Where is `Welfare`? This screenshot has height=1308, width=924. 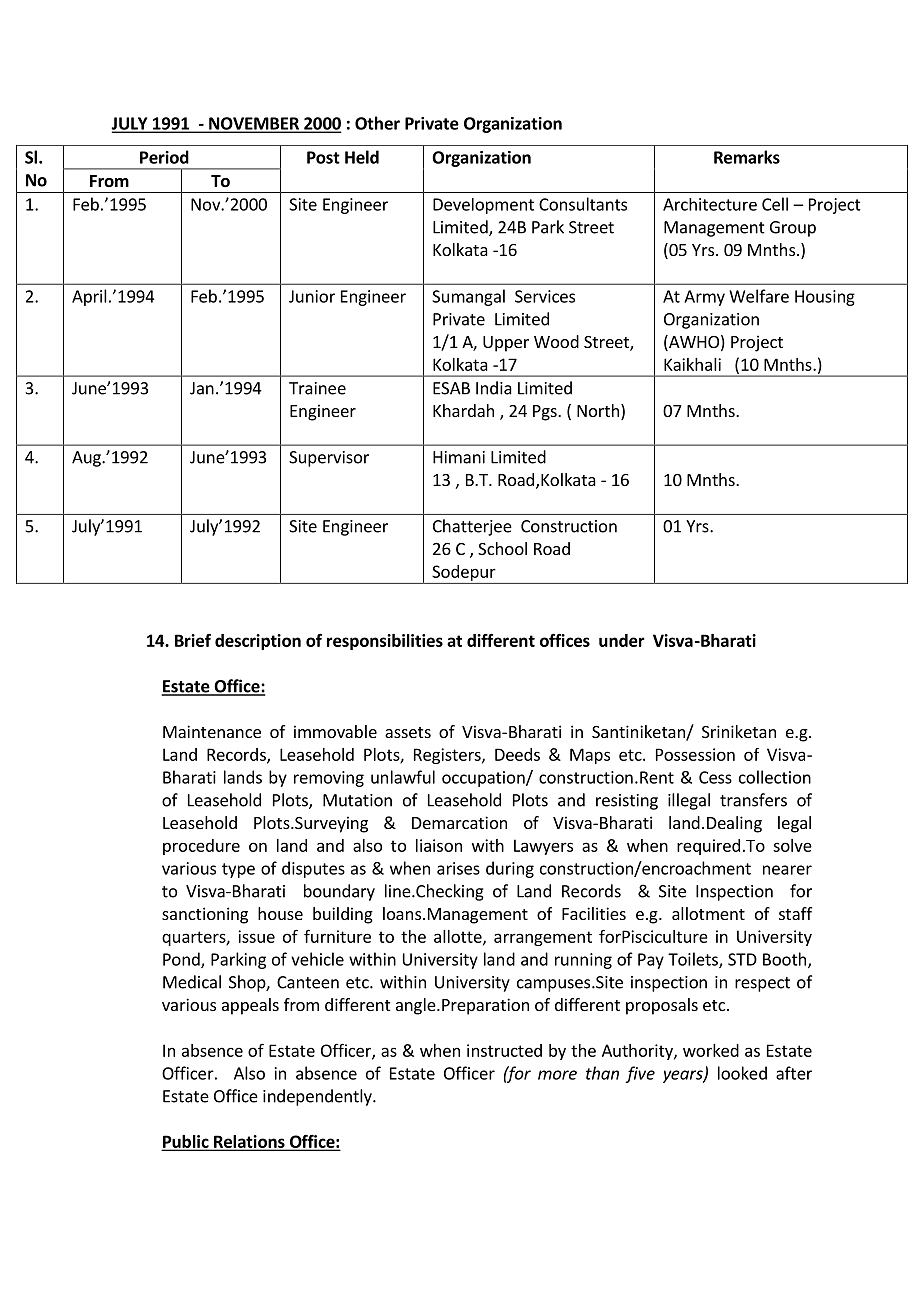
Welfare is located at coordinates (759, 296).
